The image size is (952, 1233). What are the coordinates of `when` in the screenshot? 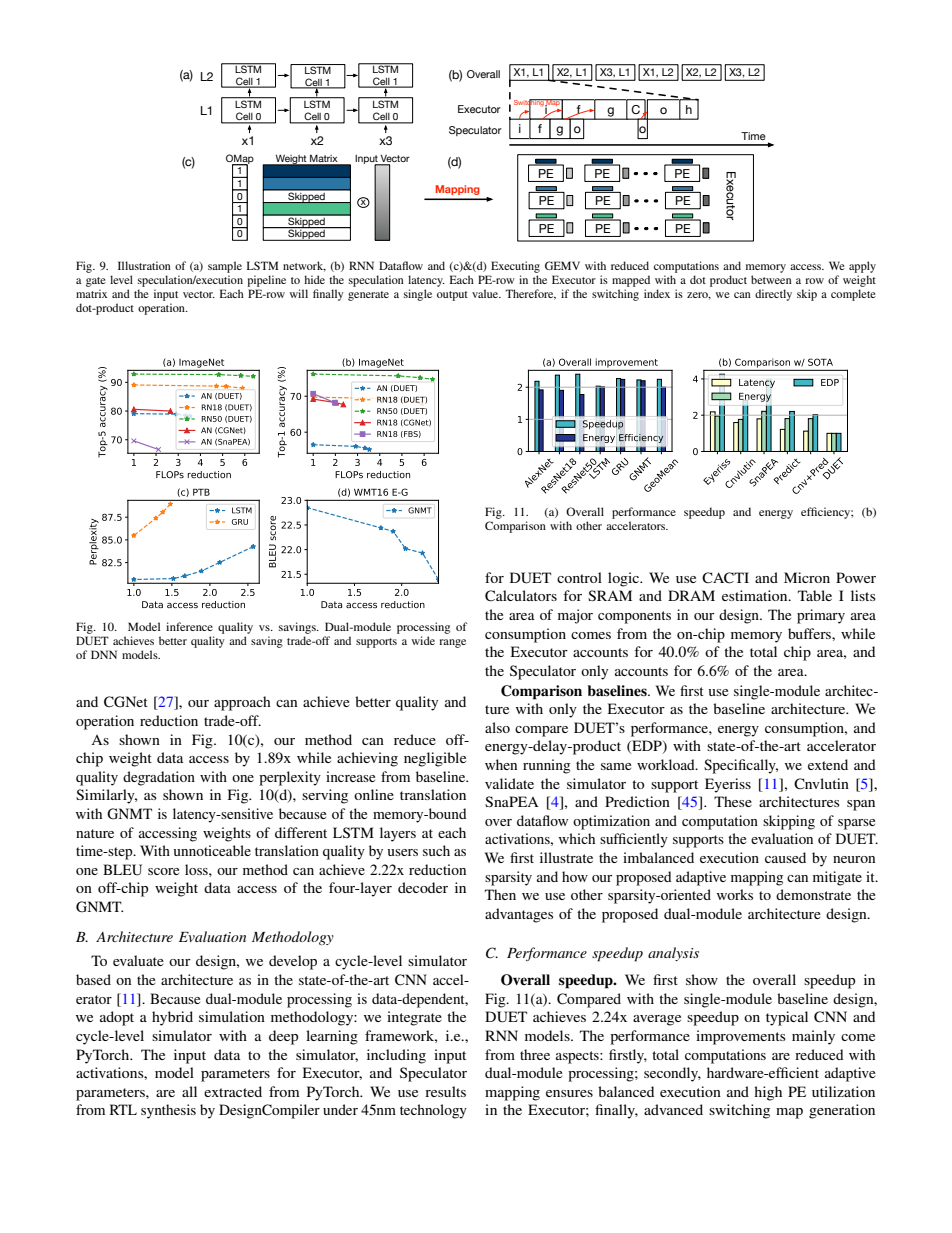 It's located at (501, 764).
